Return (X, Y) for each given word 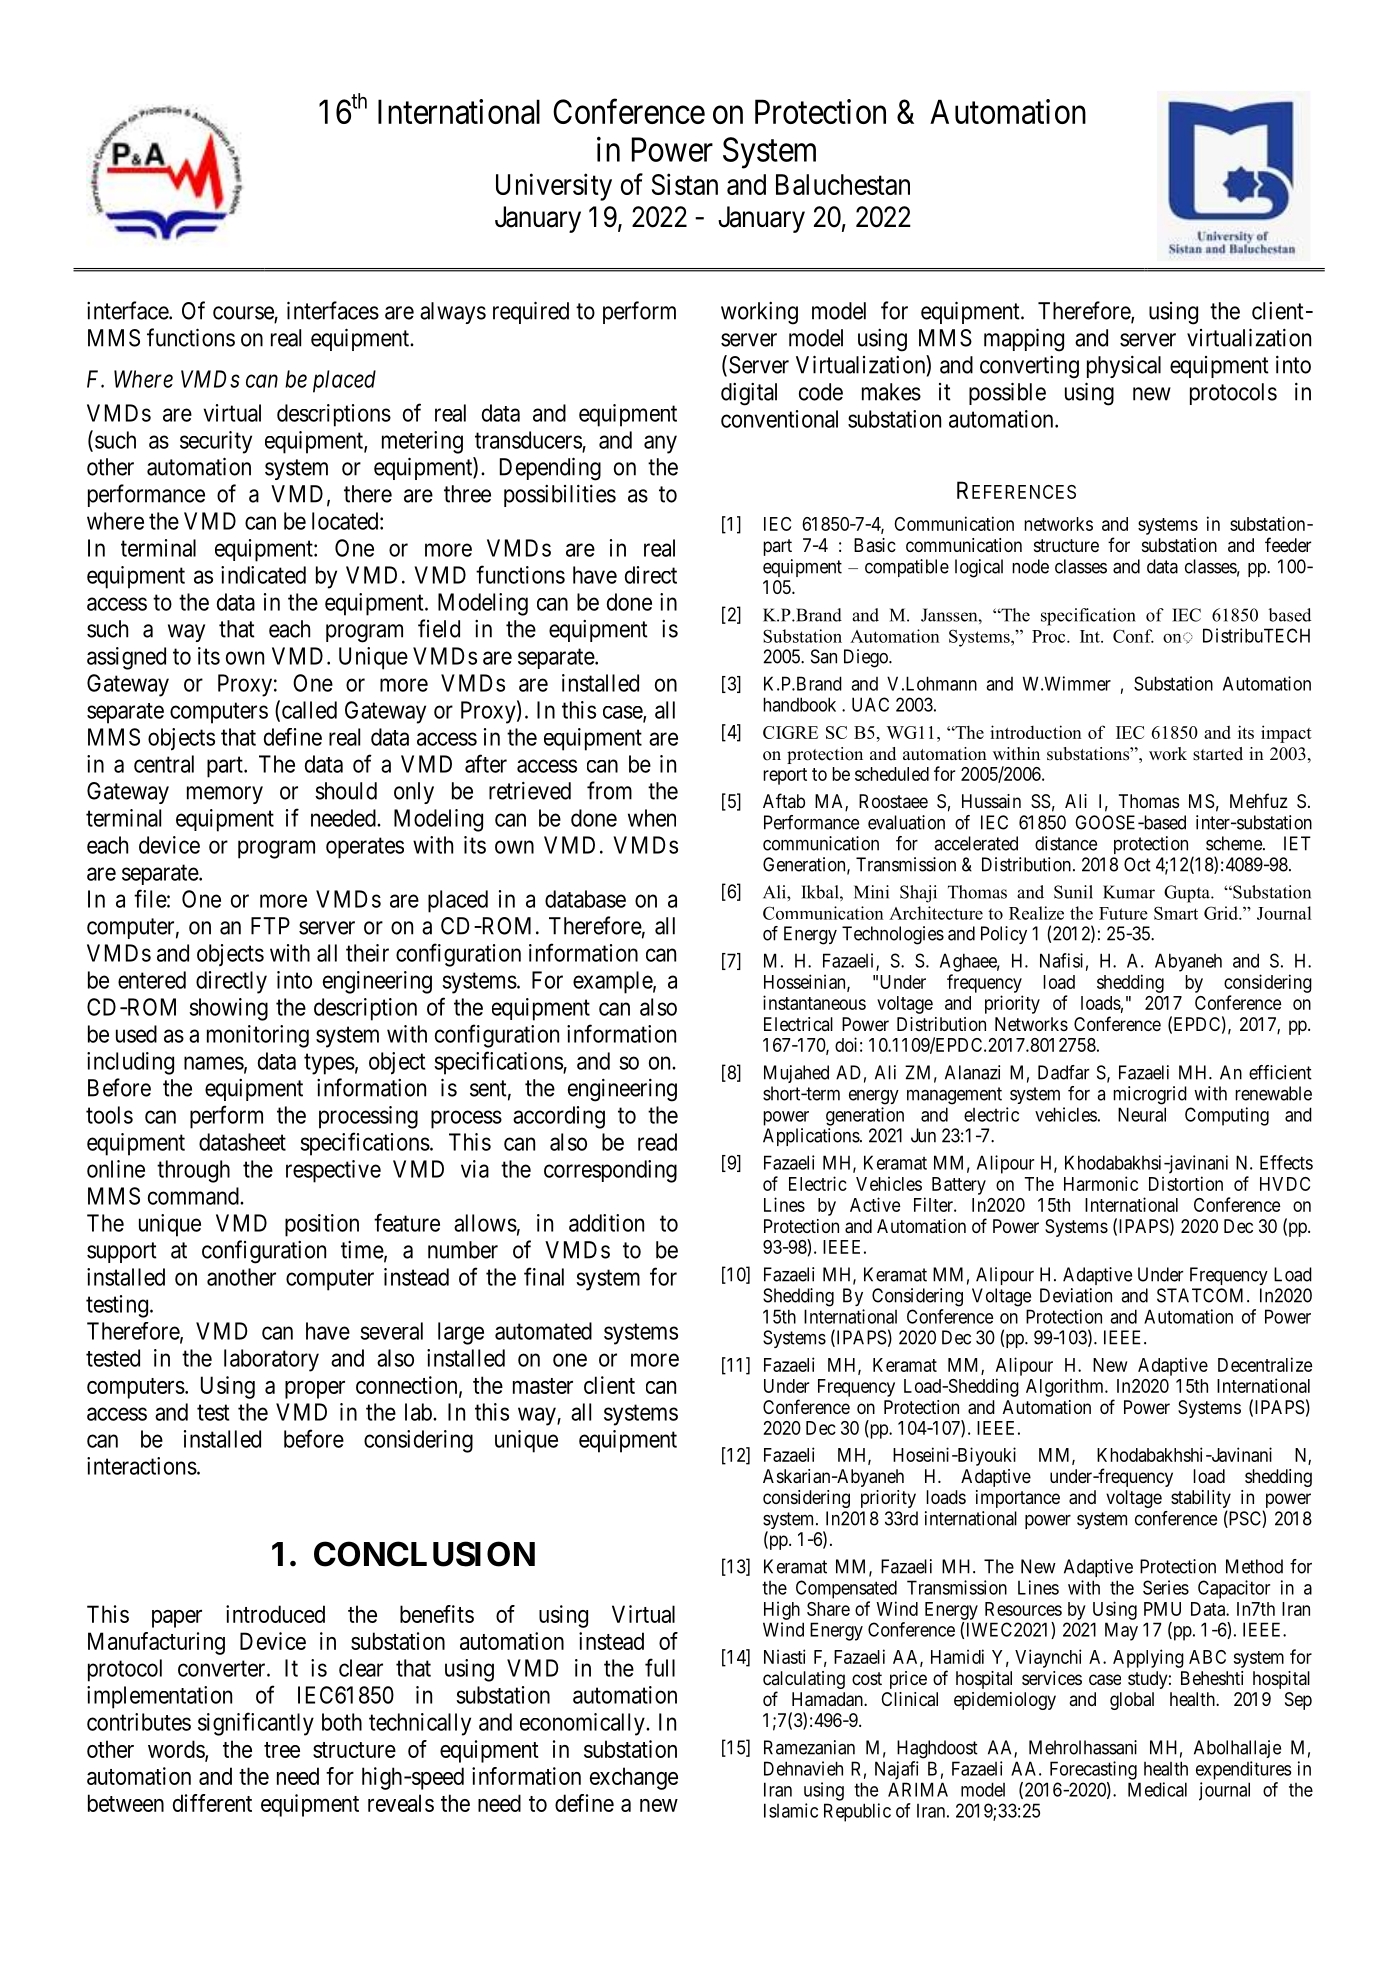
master (543, 1386)
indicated (263, 575)
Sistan (685, 184)
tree (282, 1750)
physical (1124, 366)
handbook (799, 704)
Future (1123, 913)
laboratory (271, 1360)
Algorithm (1066, 1387)
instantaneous (814, 1002)
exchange (634, 1778)
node (1030, 566)
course (244, 314)
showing (228, 1009)
